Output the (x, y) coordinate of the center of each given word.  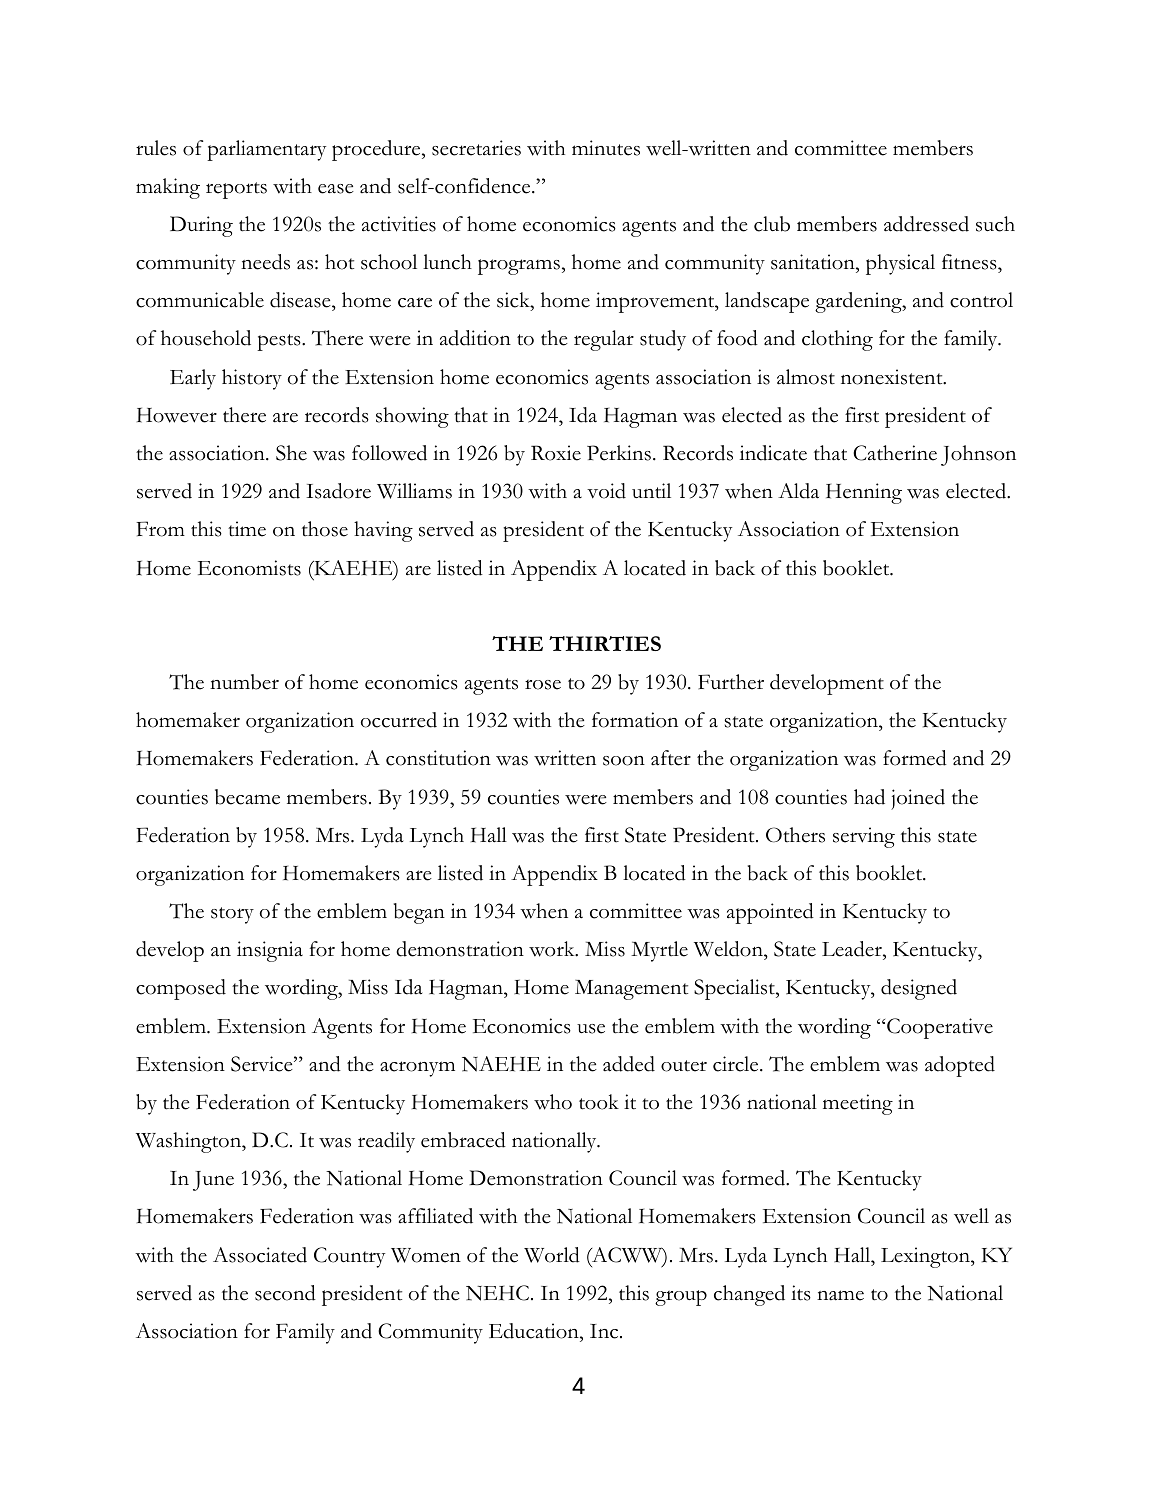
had (869, 797)
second (285, 1293)
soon (624, 761)
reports (236, 190)
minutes (606, 148)
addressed (926, 224)
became (247, 797)
